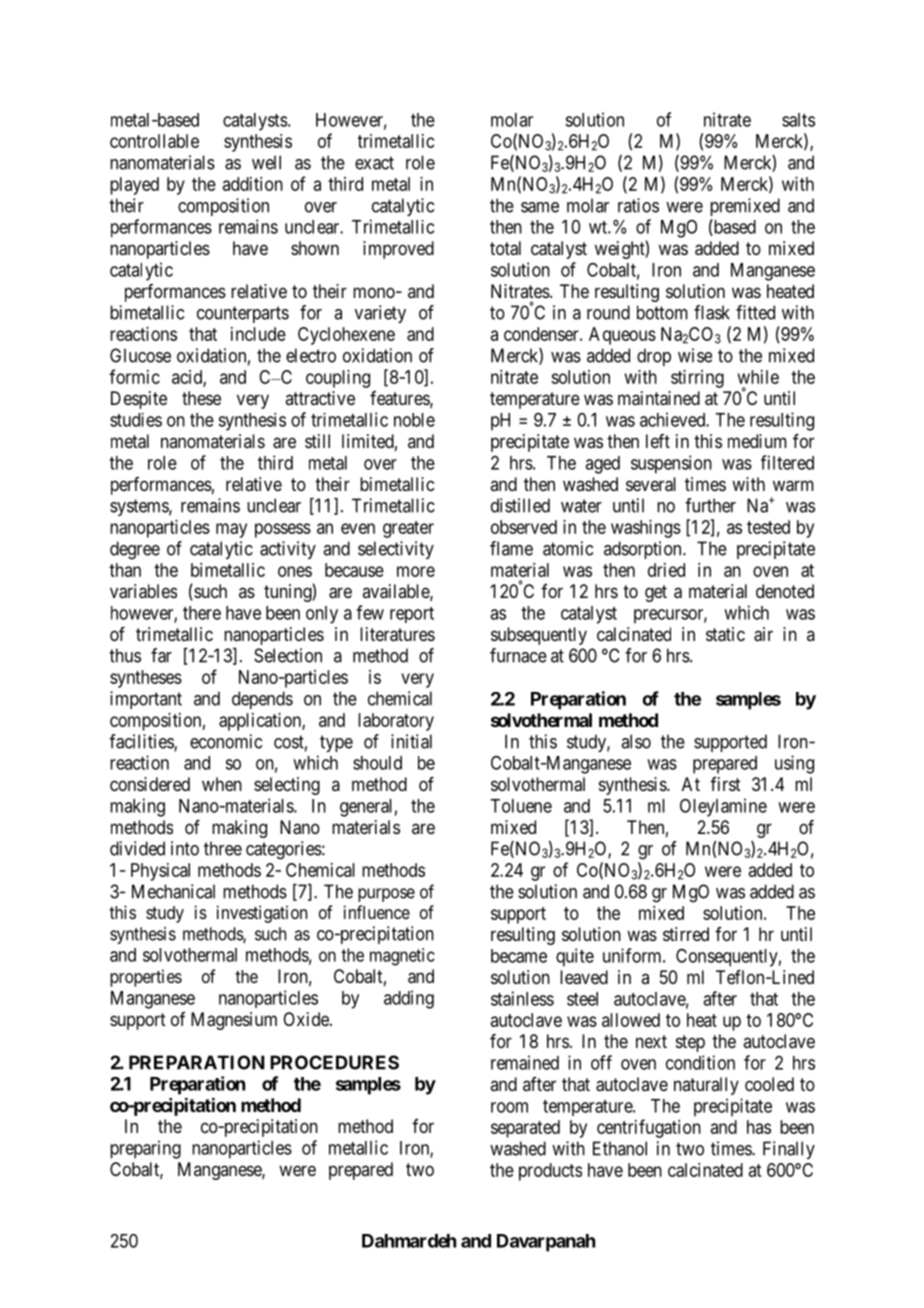 The width and height of the image is (924, 1308). I want to click on Toluene, so click(521, 806).
